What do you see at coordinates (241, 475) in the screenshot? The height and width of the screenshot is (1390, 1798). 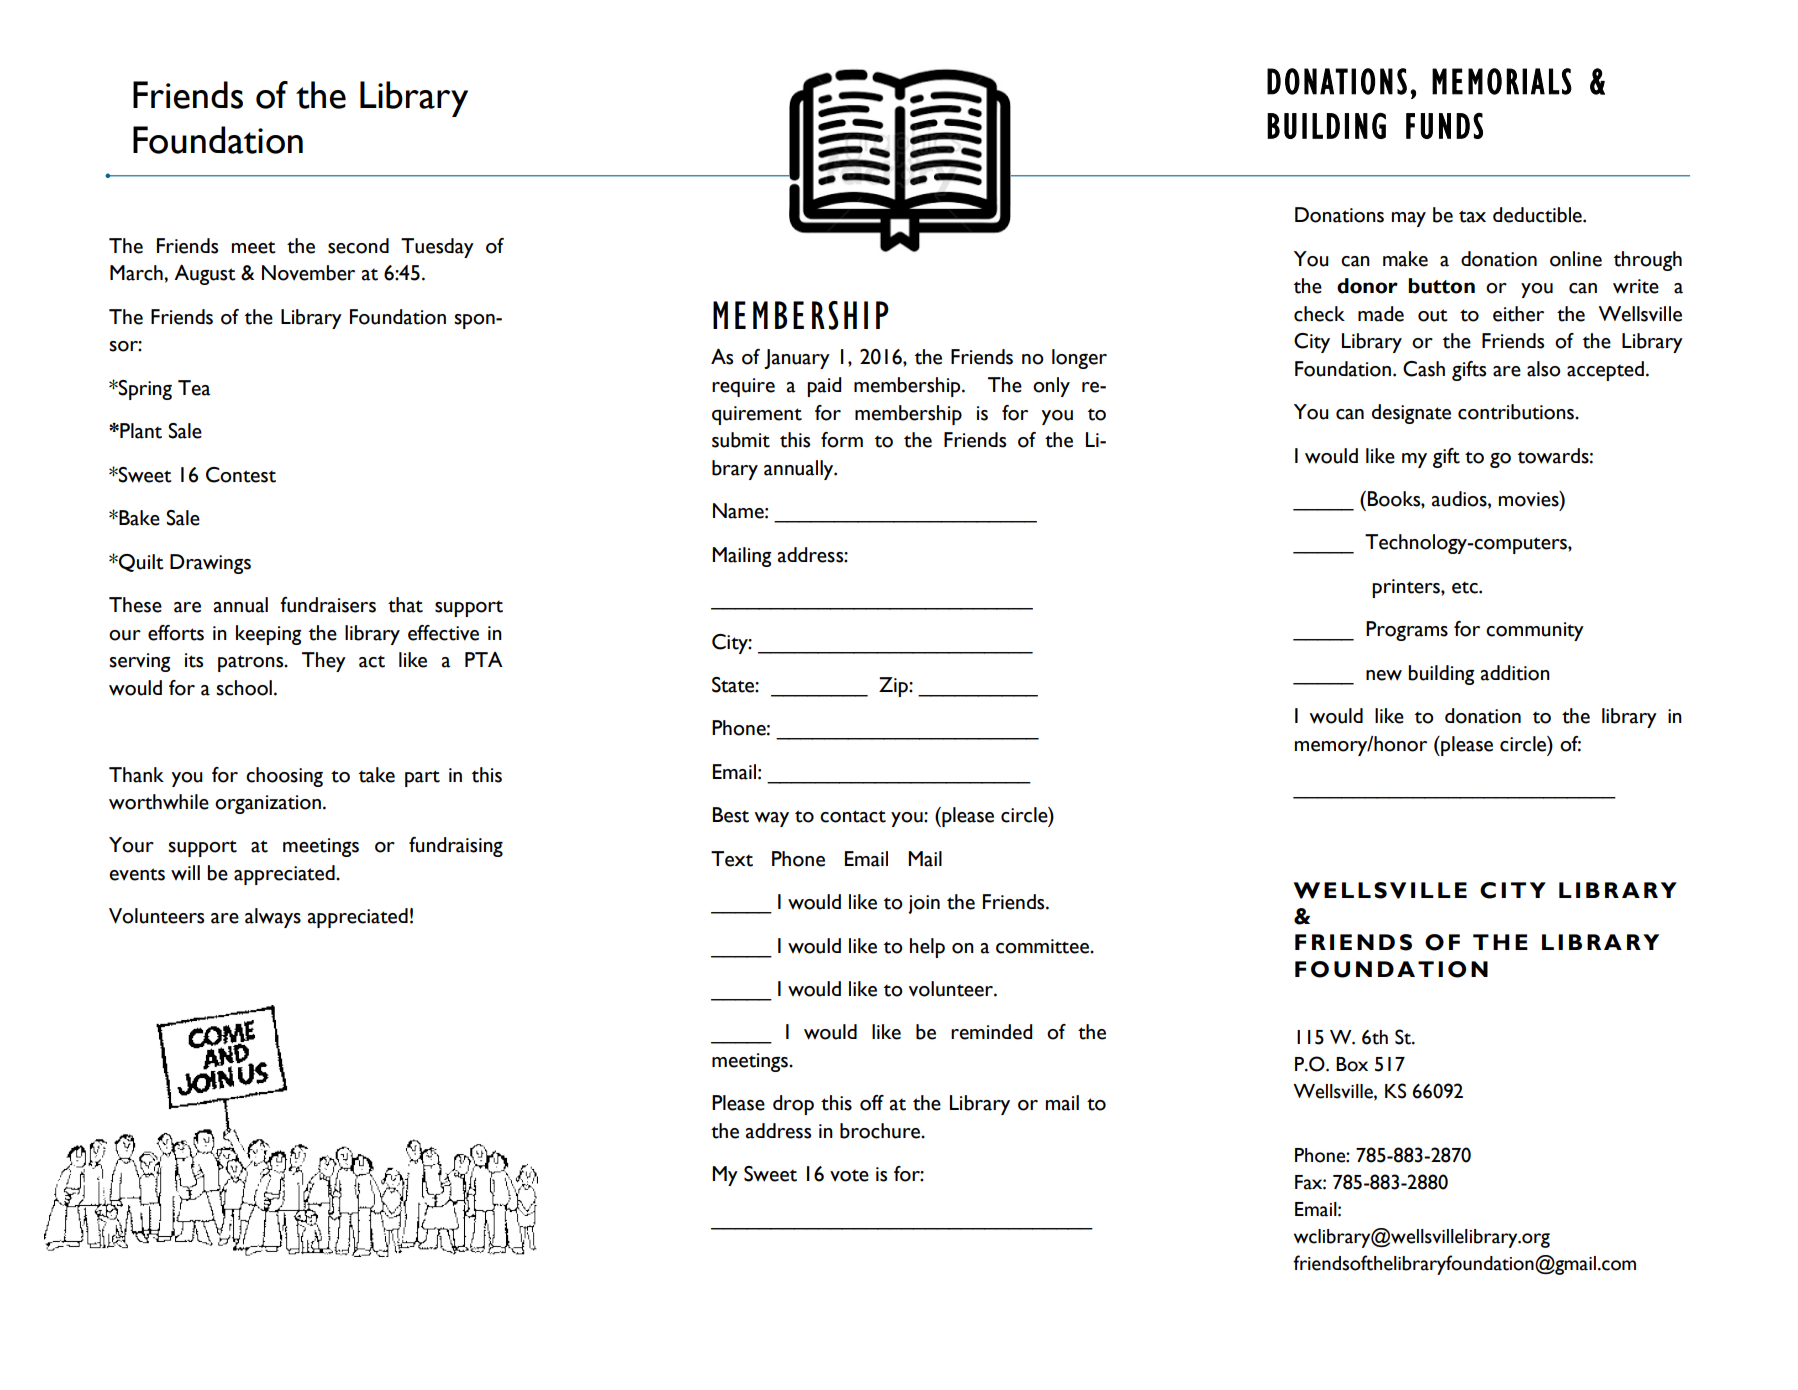 I see `Contest` at bounding box center [241, 475].
